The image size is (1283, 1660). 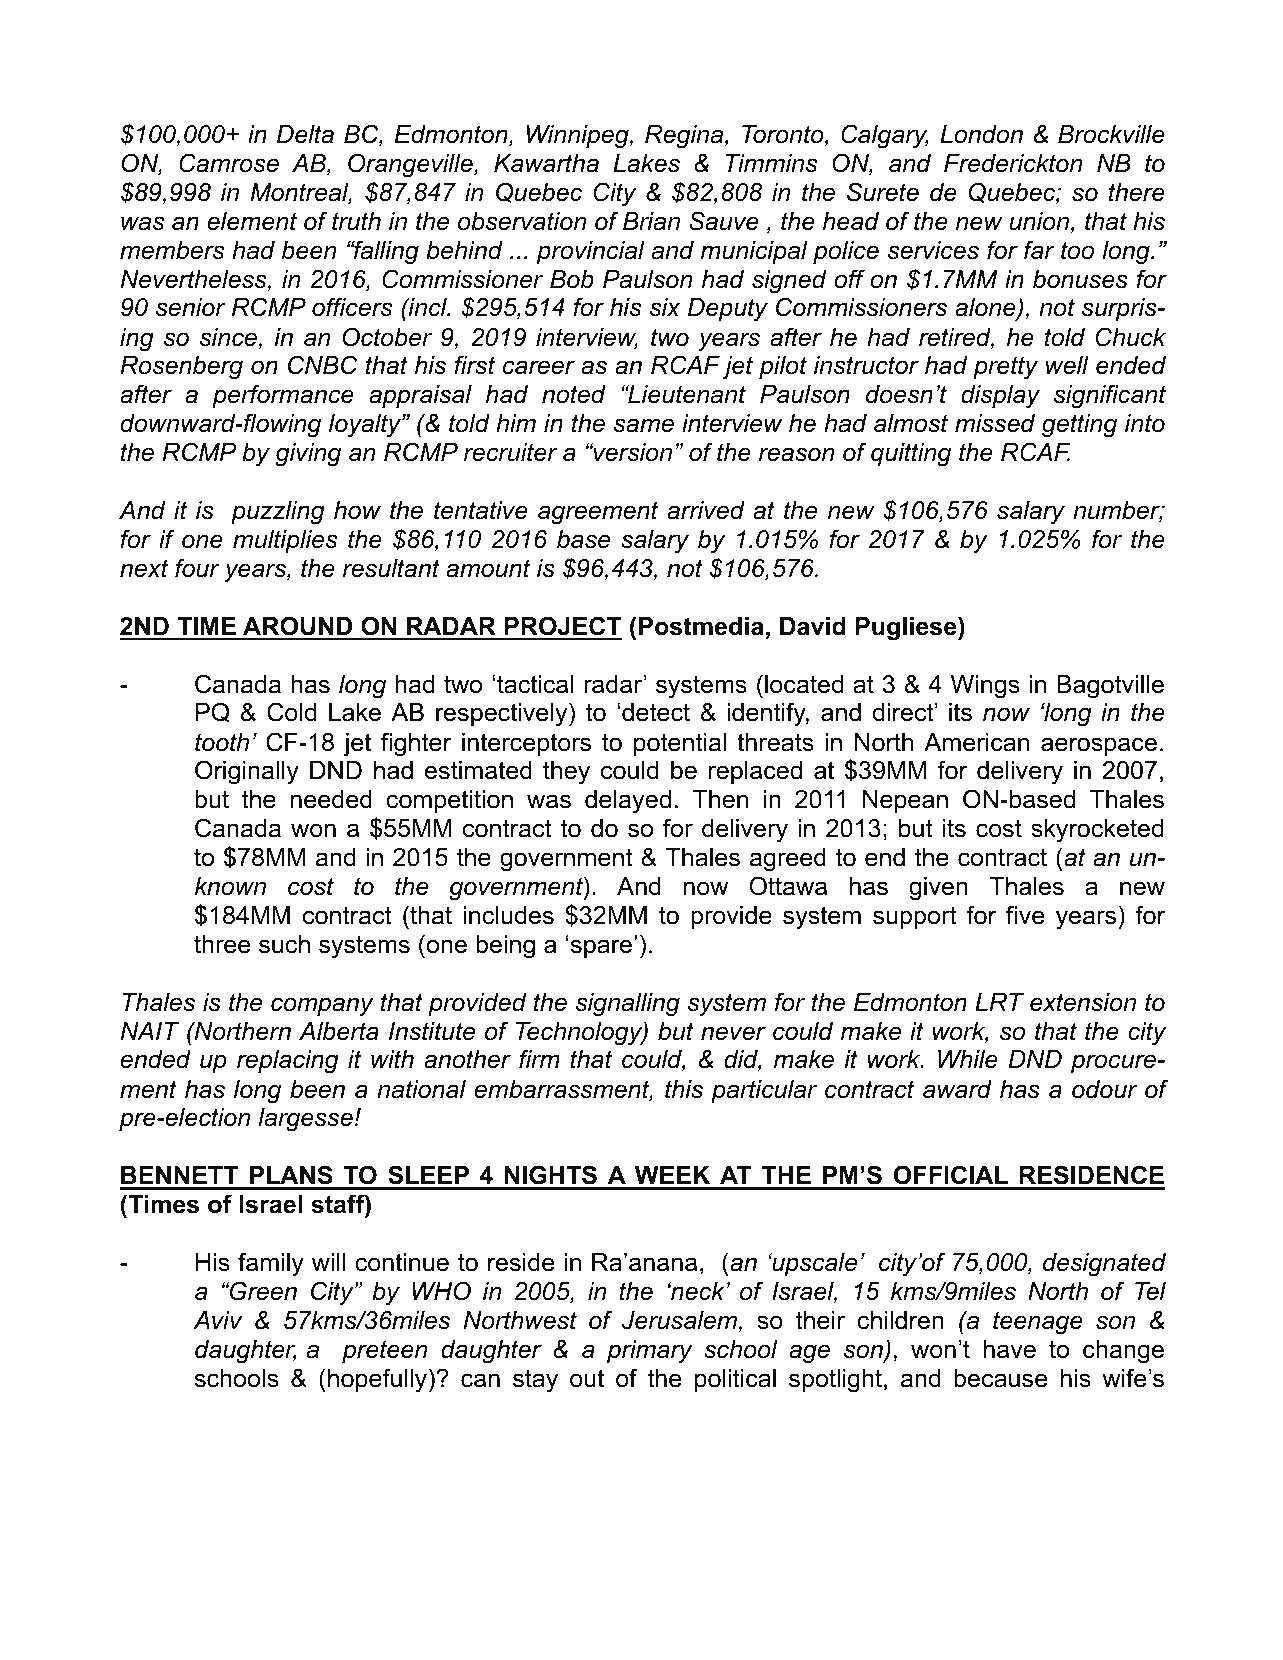 What do you see at coordinates (218, 1320) in the screenshot?
I see `Aviv` at bounding box center [218, 1320].
